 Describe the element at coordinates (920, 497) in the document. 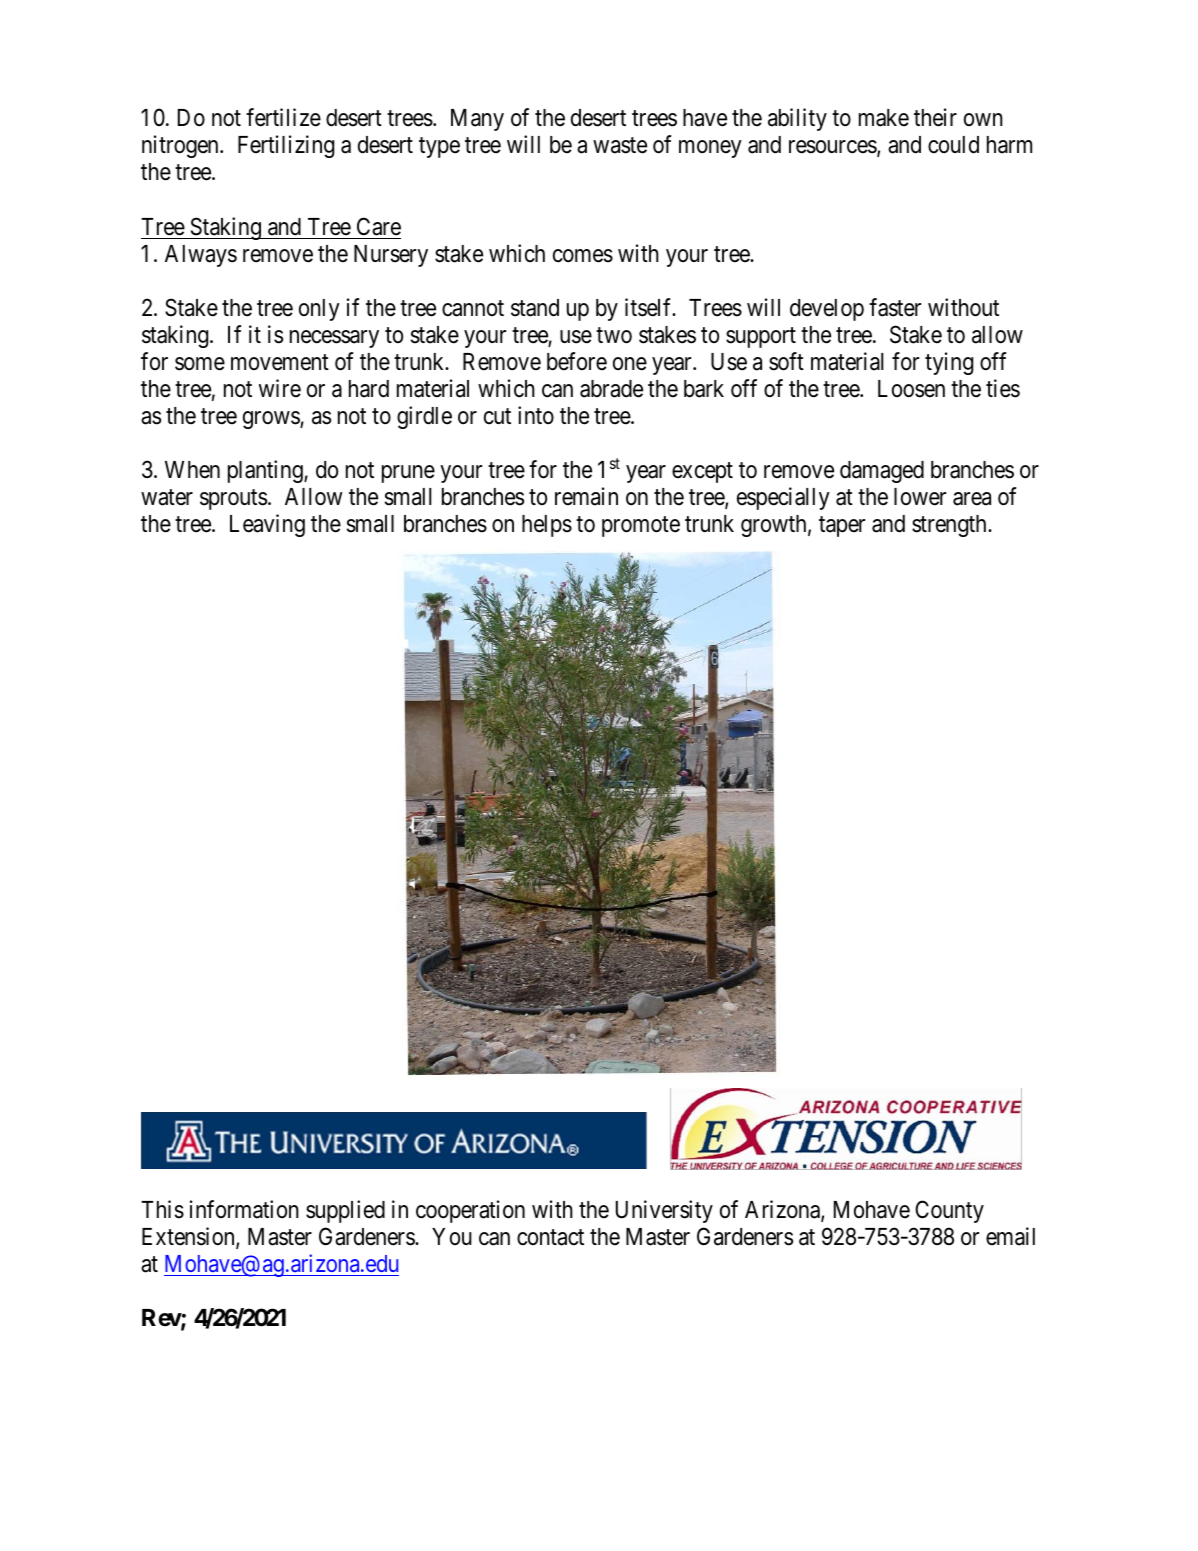

I see `lower` at that location.
